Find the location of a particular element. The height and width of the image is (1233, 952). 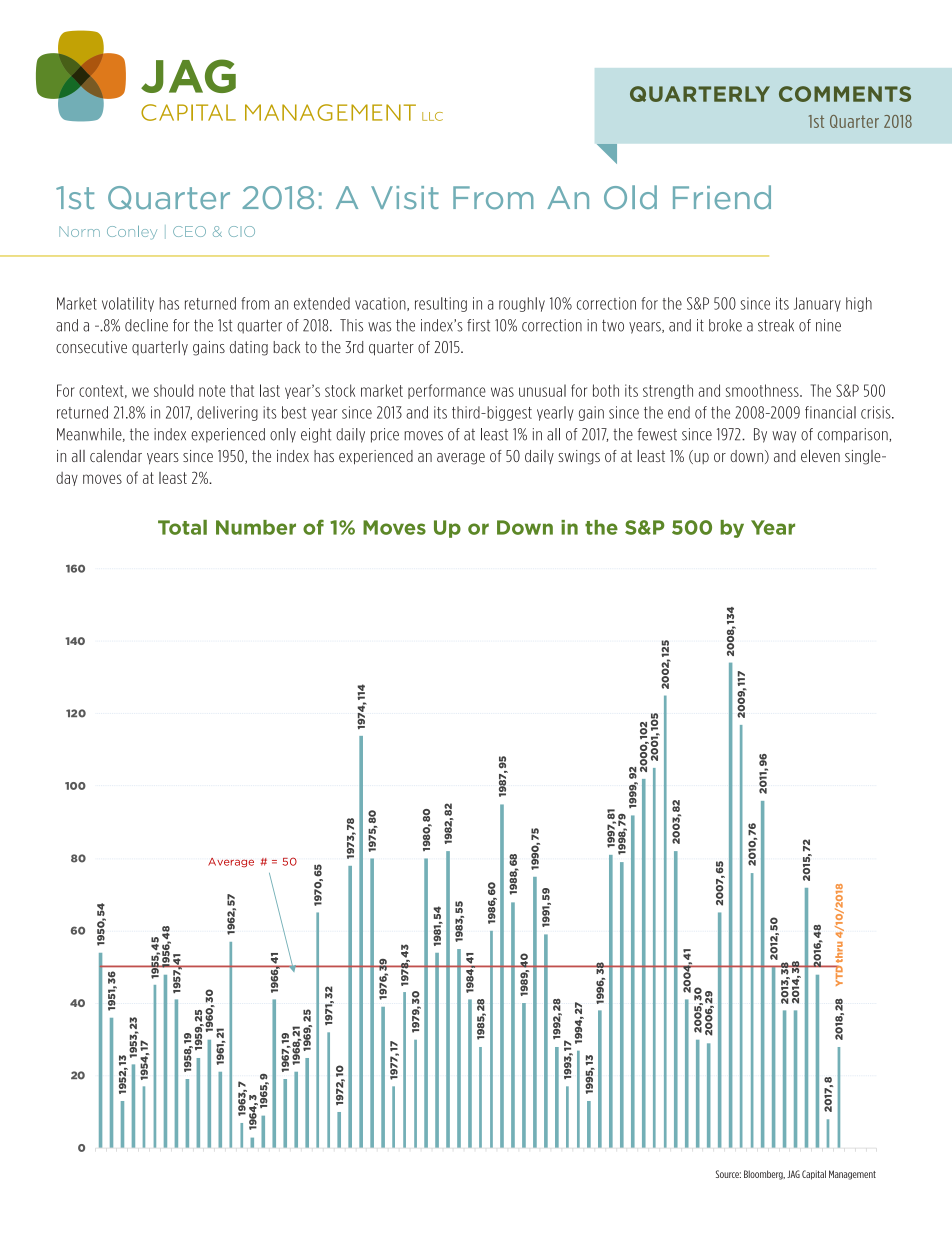

Capital is located at coordinates (814, 1175).
